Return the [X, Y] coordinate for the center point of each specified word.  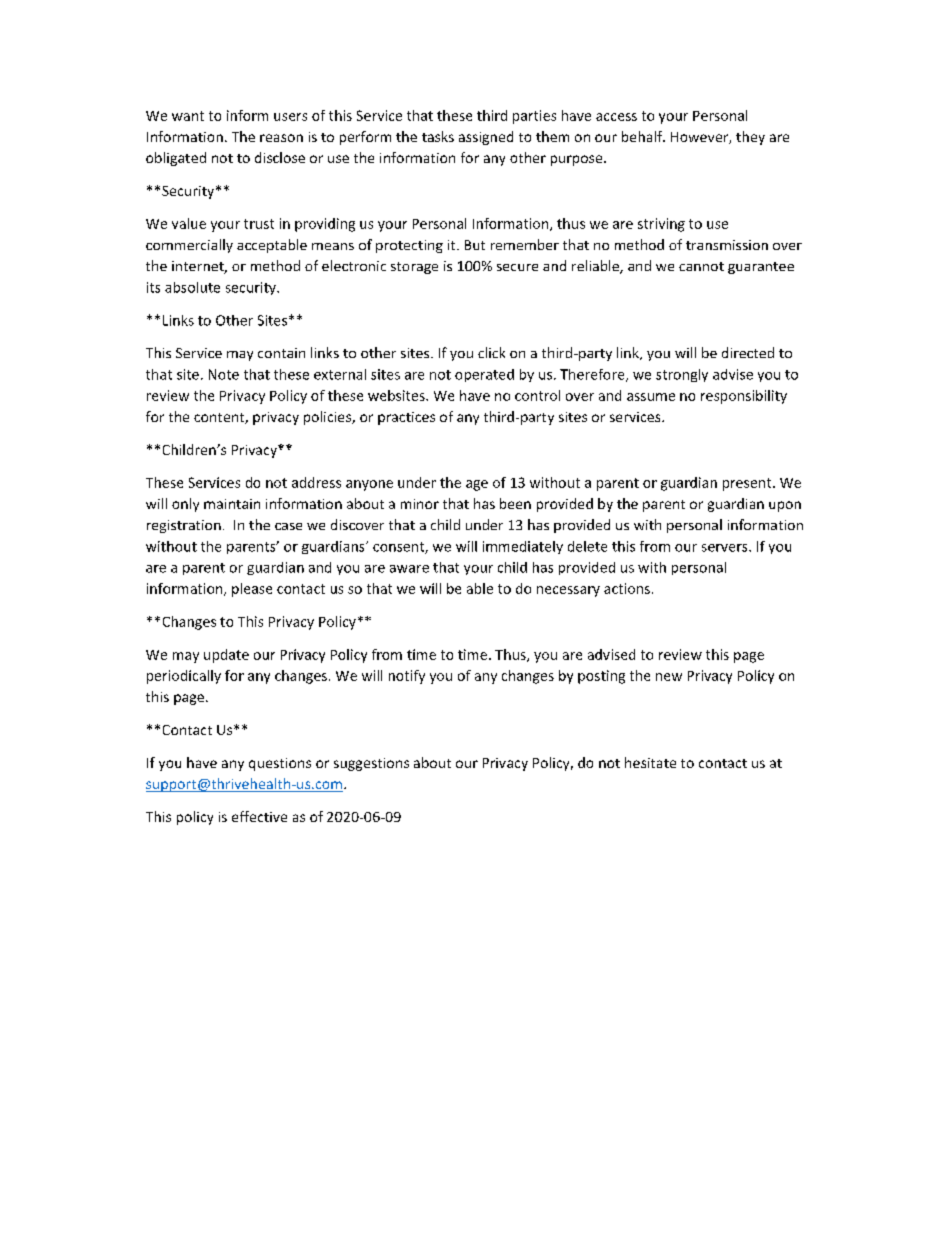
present [748, 484]
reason [281, 138]
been [515, 503]
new [669, 677]
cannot [701, 266]
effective [259, 816]
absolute [192, 287]
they [750, 138]
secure [517, 267]
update [226, 656]
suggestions [371, 764]
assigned [486, 138]
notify [407, 677]
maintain [232, 504]
